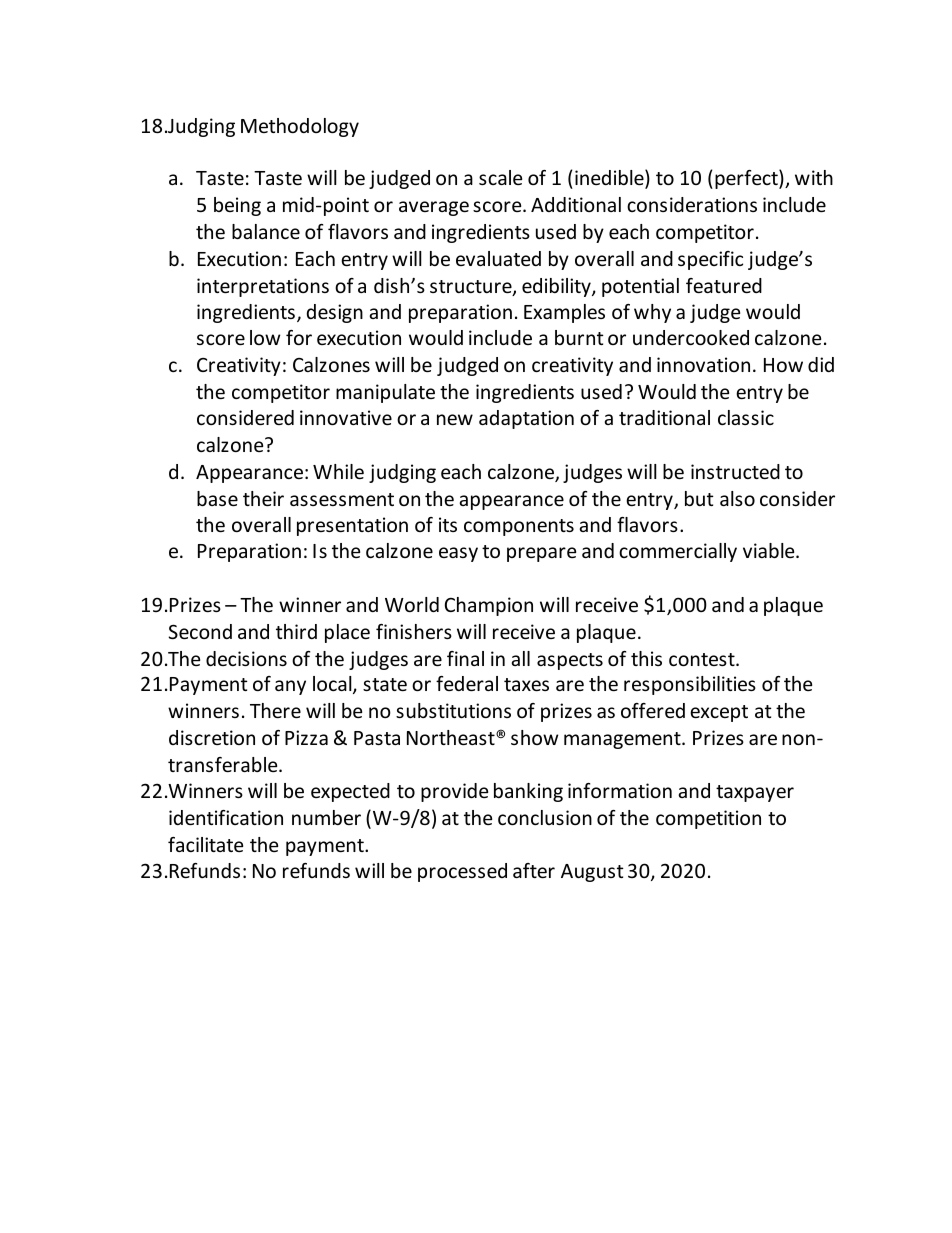 The height and width of the image is (1233, 952). What do you see at coordinates (263, 498) in the image?
I see `their` at bounding box center [263, 498].
